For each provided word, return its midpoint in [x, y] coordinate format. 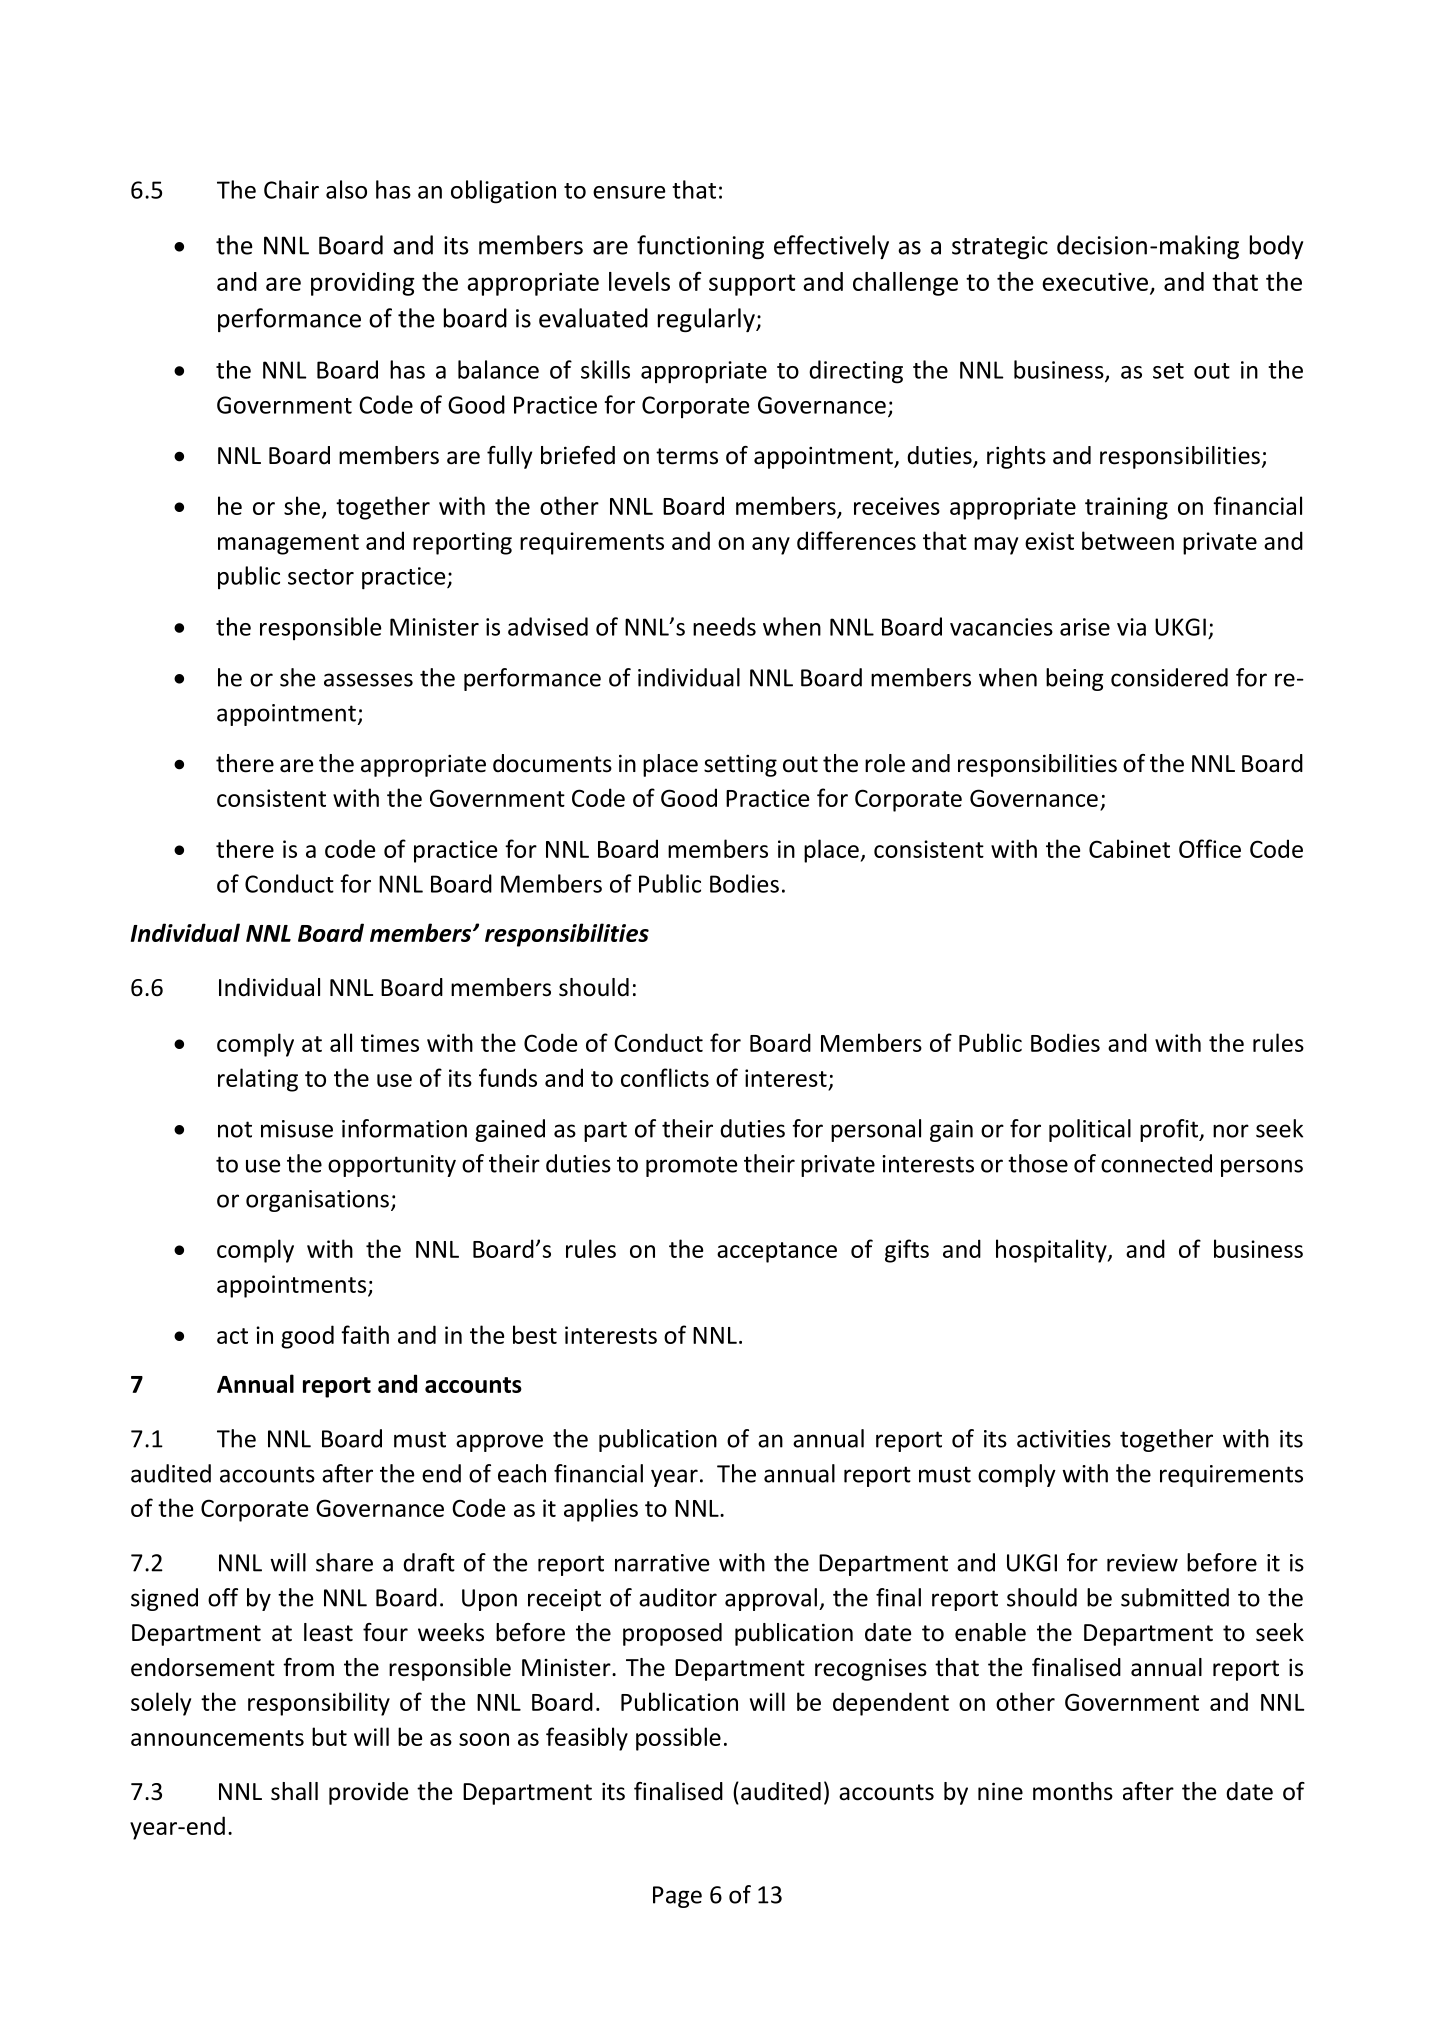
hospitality [1052, 1251]
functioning [700, 247]
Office [1210, 848]
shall [294, 1791]
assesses [368, 680]
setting [740, 766]
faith [365, 1334]
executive [1095, 282]
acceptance [777, 1252]
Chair [291, 189]
